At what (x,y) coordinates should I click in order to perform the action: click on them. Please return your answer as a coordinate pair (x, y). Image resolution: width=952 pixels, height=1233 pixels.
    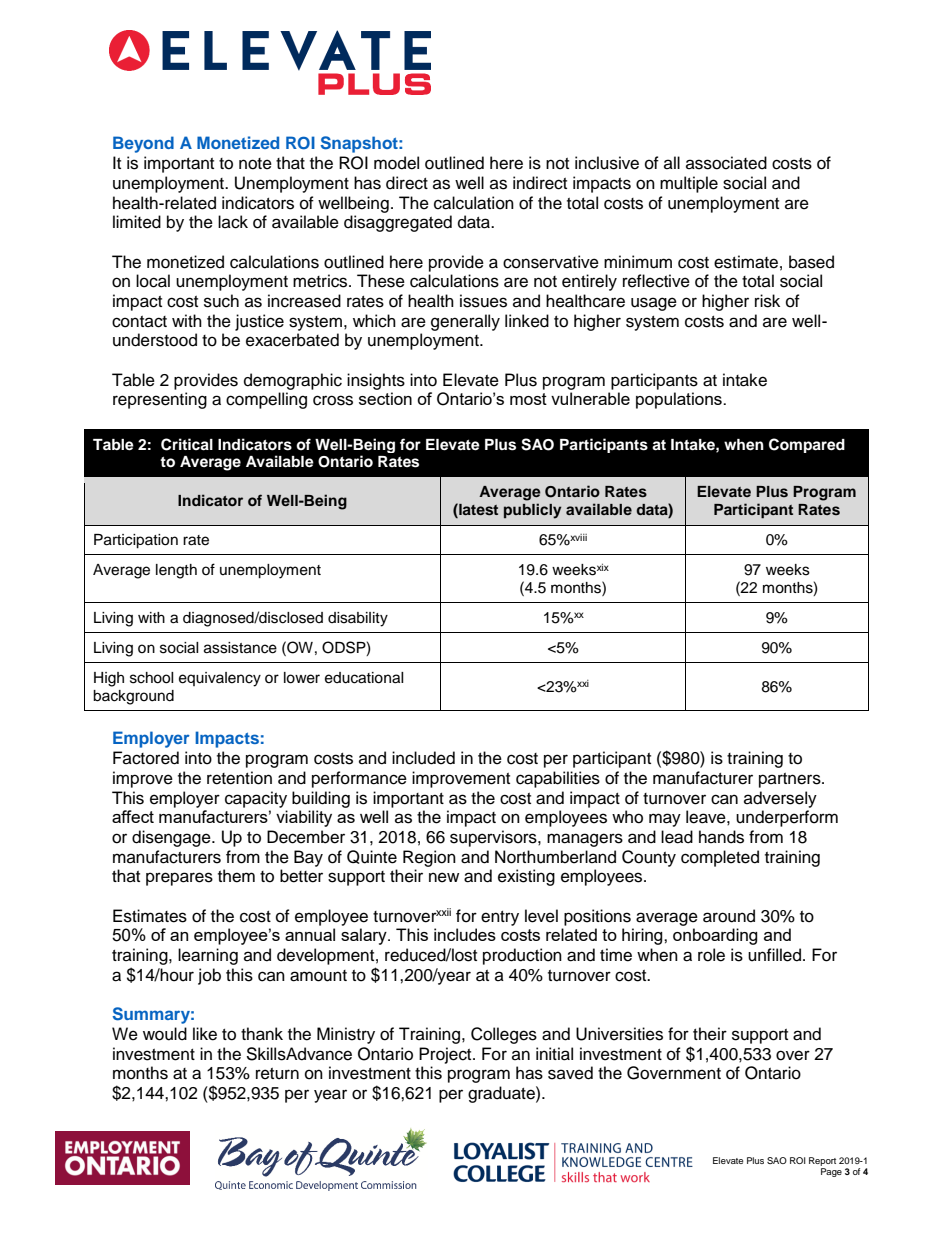
    Looking at the image, I should click on (236, 876).
